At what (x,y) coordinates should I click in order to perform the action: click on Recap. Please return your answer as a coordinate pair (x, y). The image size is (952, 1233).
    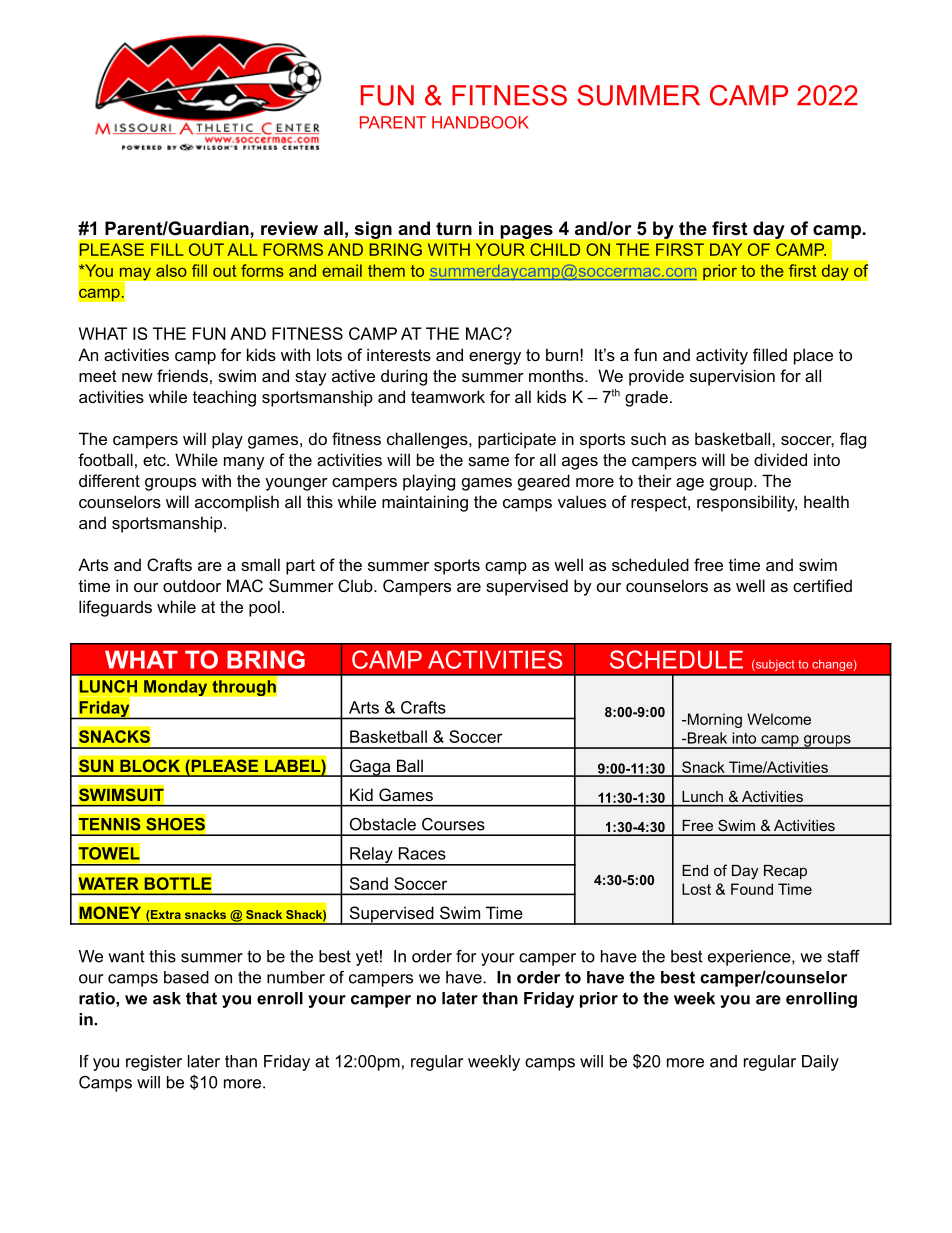
    Looking at the image, I should click on (785, 872).
